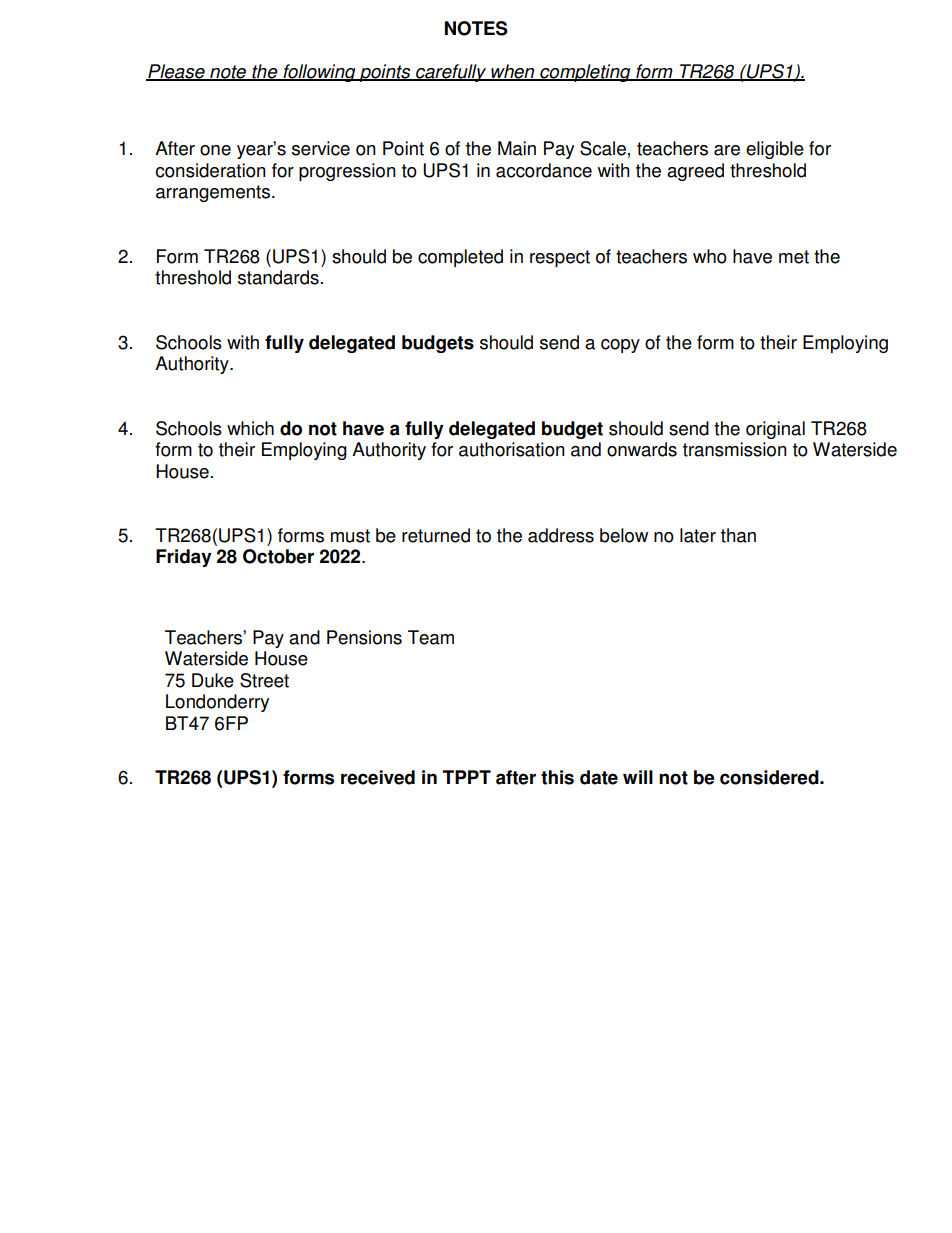 This image has width=952, height=1233. I want to click on when, so click(513, 72).
